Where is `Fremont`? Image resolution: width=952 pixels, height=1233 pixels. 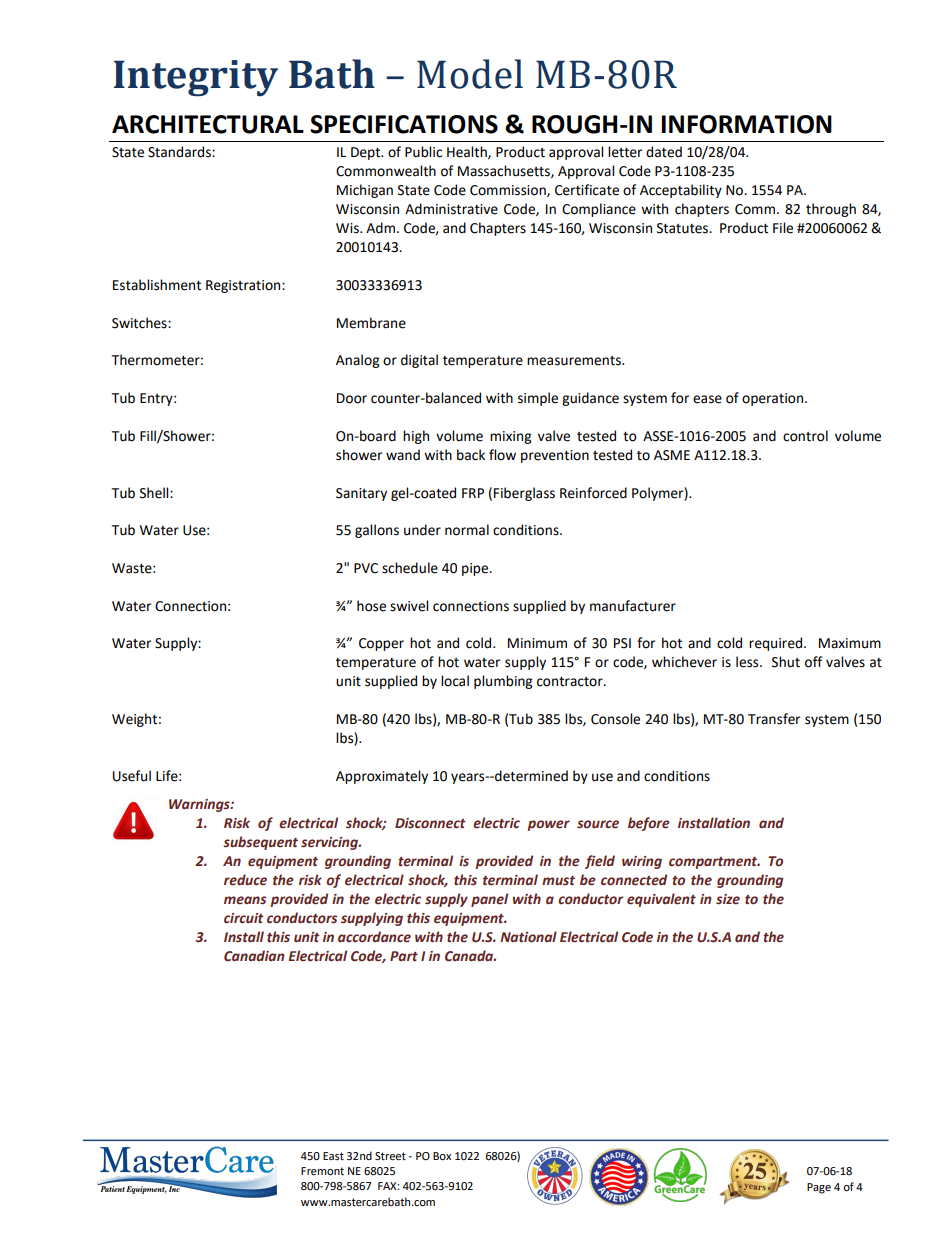
Fremont is located at coordinates (322, 1171).
